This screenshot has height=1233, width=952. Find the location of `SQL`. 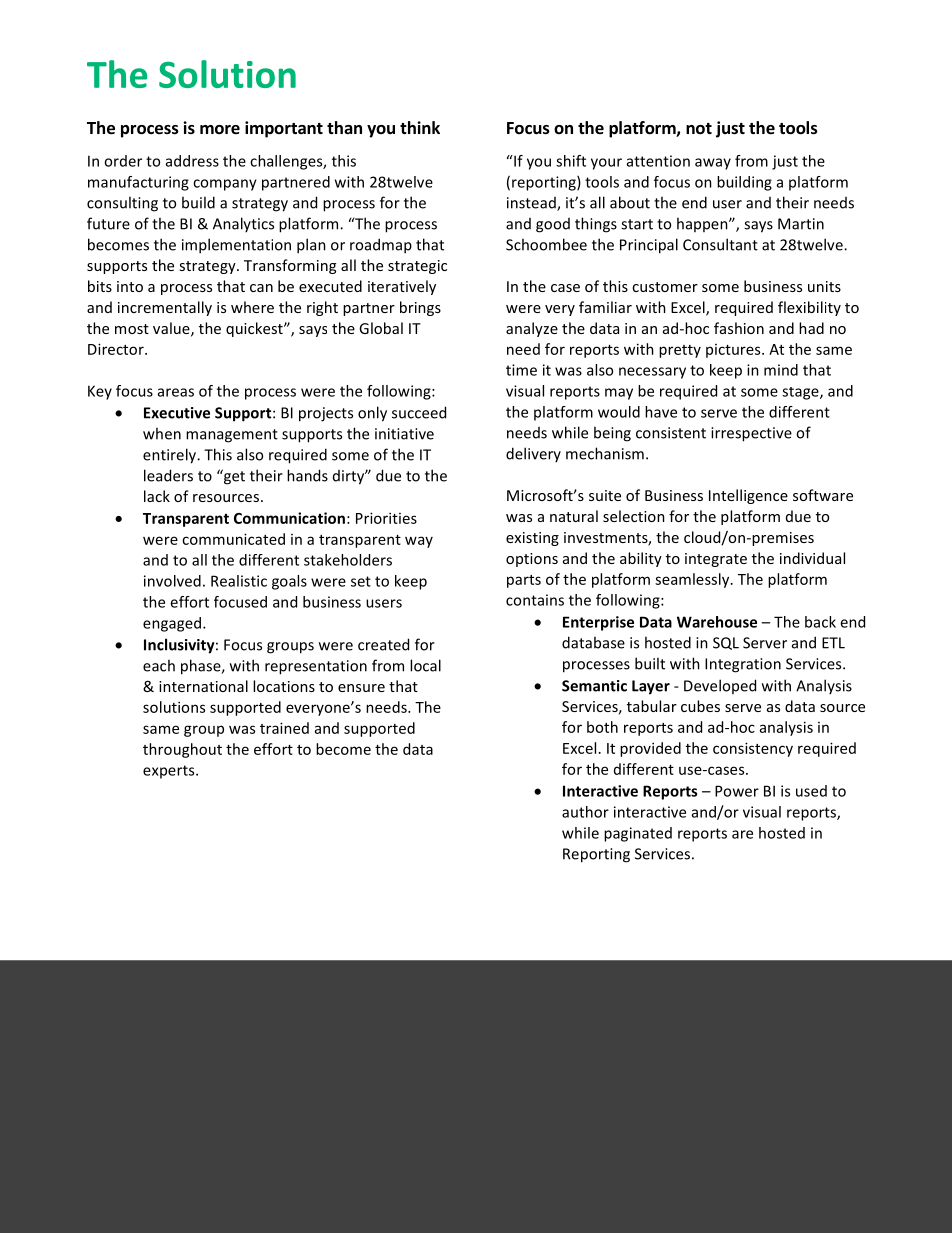

SQL is located at coordinates (726, 643).
